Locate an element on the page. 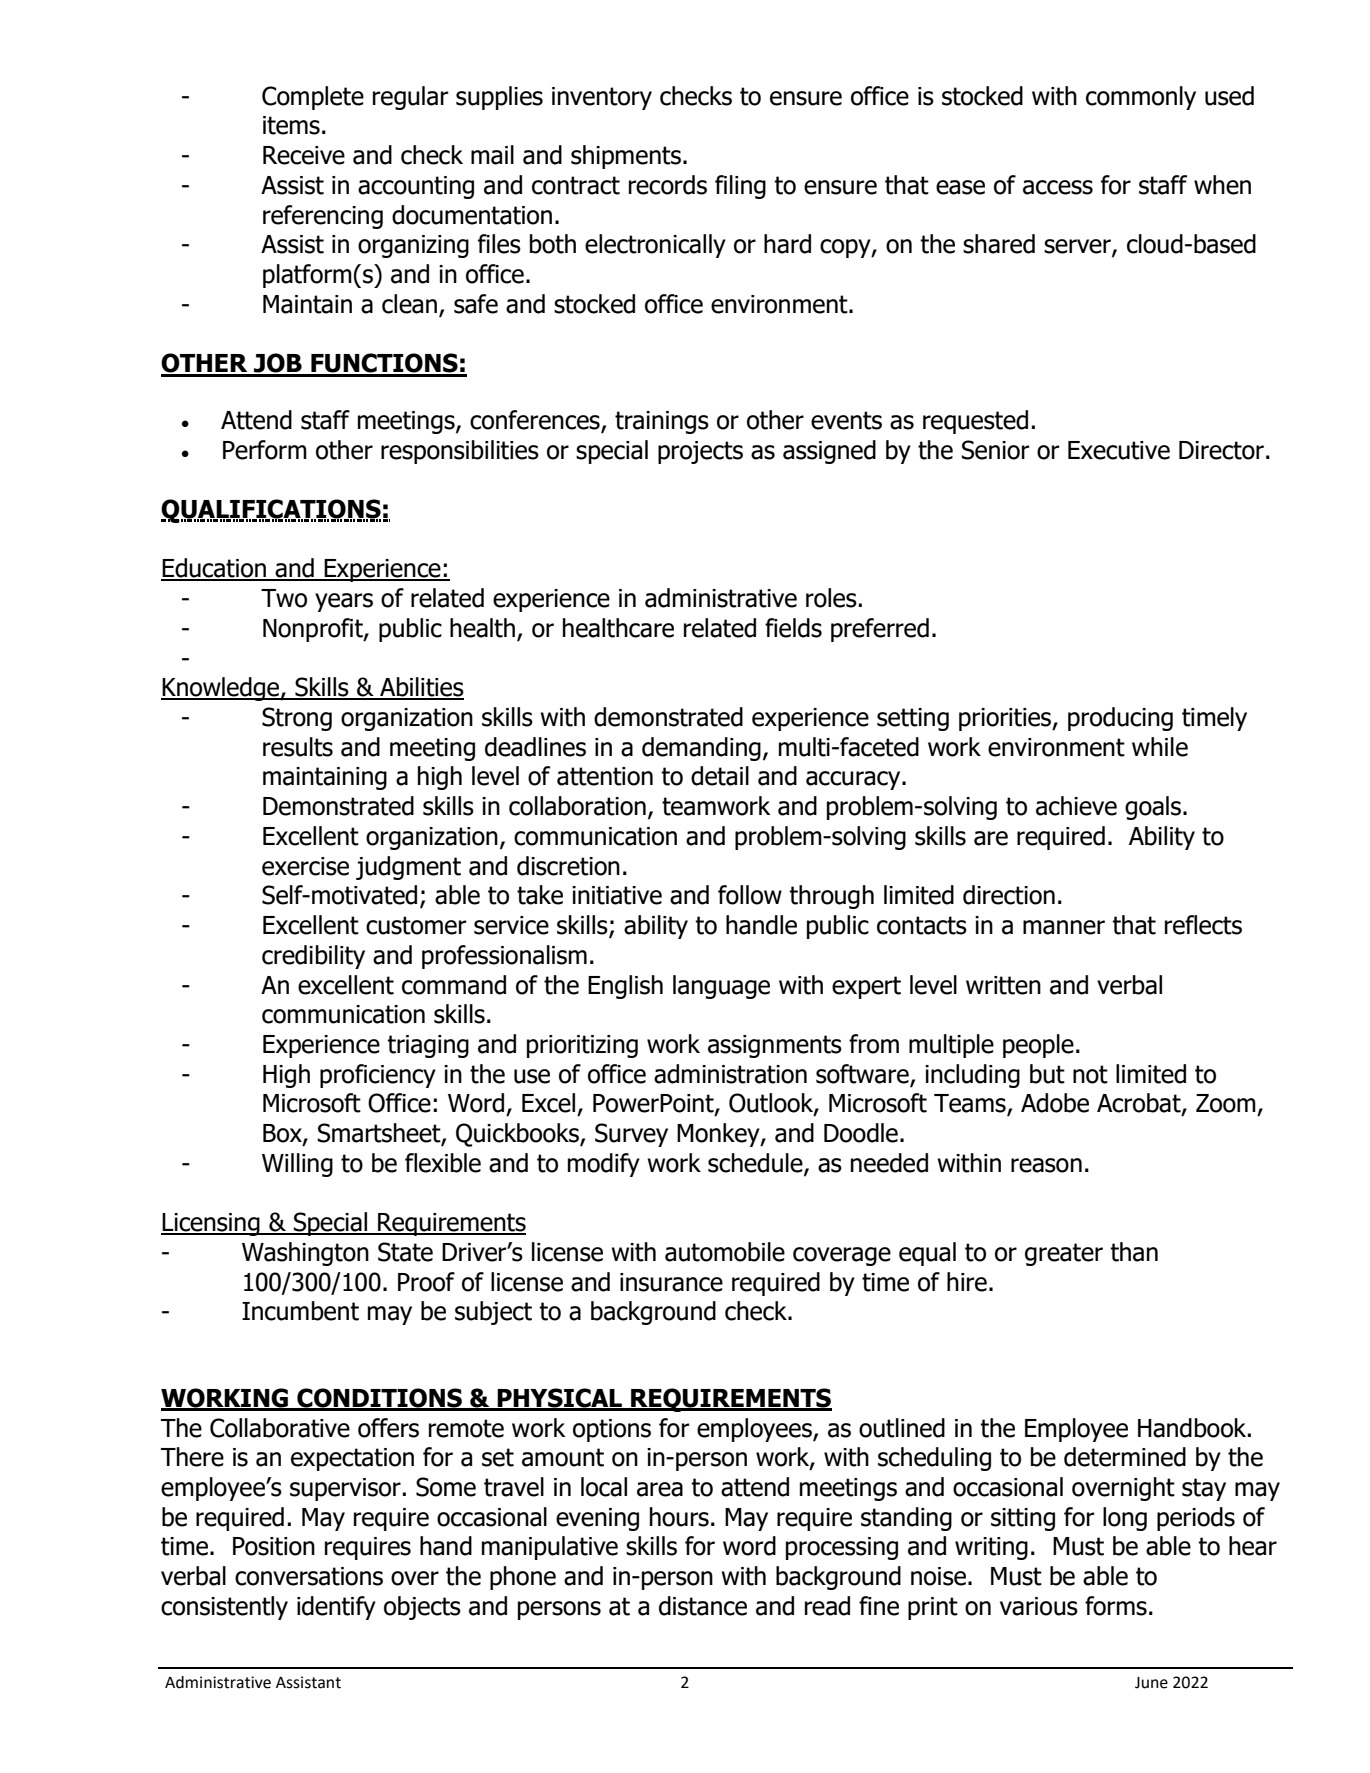 The width and height of the page is (1370, 1773). identify is located at coordinates (336, 1608).
